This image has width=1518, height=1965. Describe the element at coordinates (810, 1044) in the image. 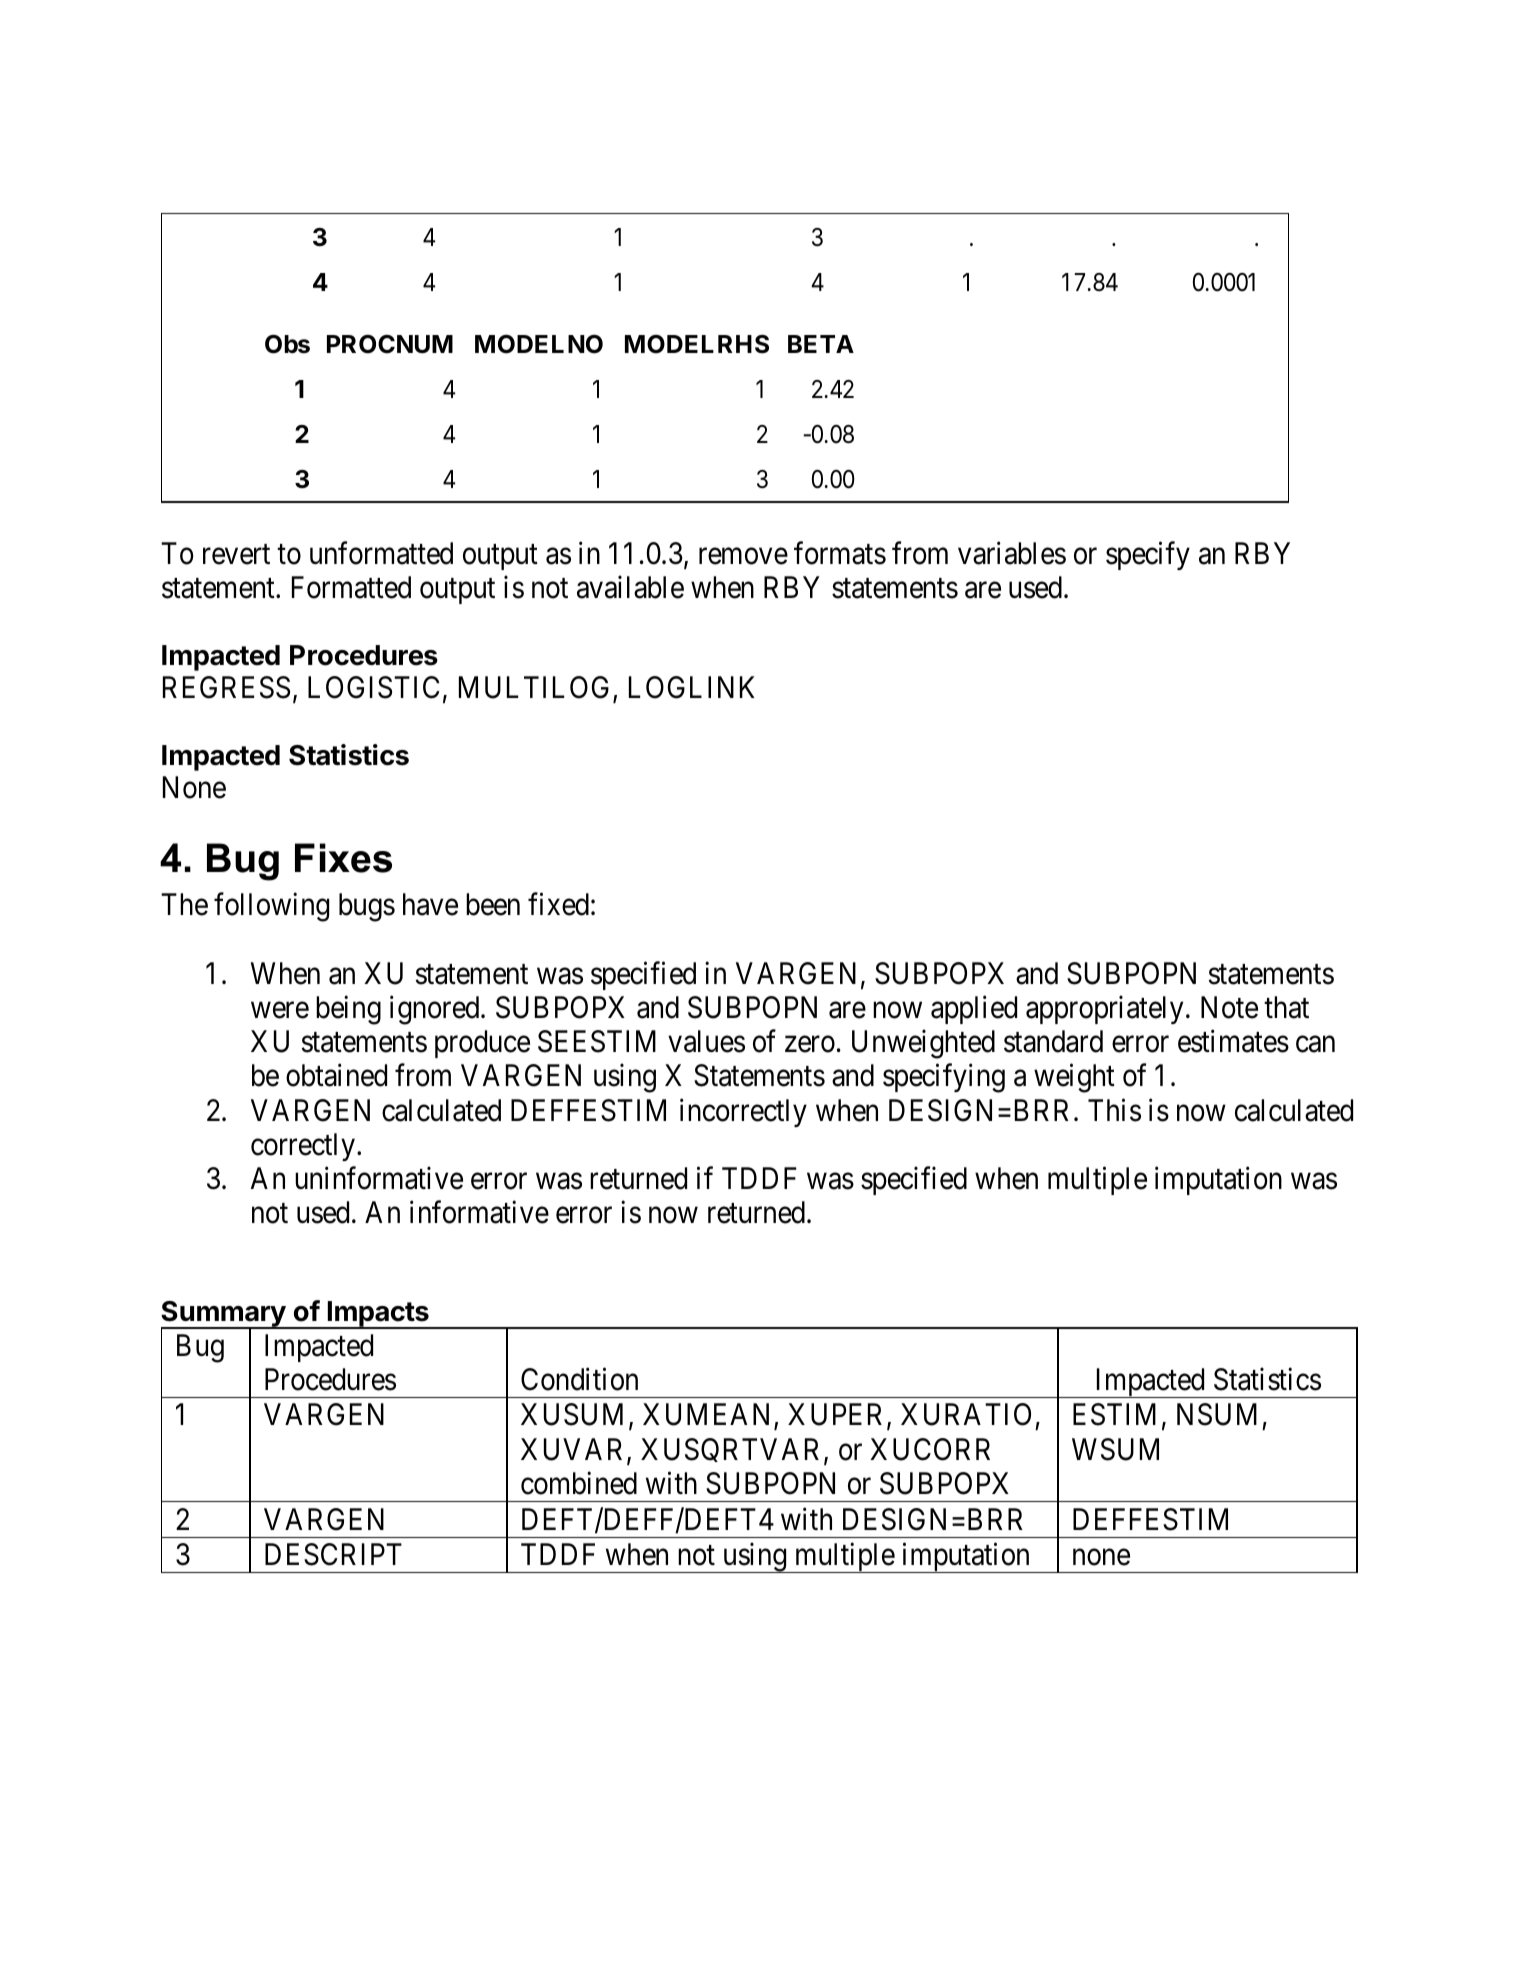

I see `zero` at that location.
